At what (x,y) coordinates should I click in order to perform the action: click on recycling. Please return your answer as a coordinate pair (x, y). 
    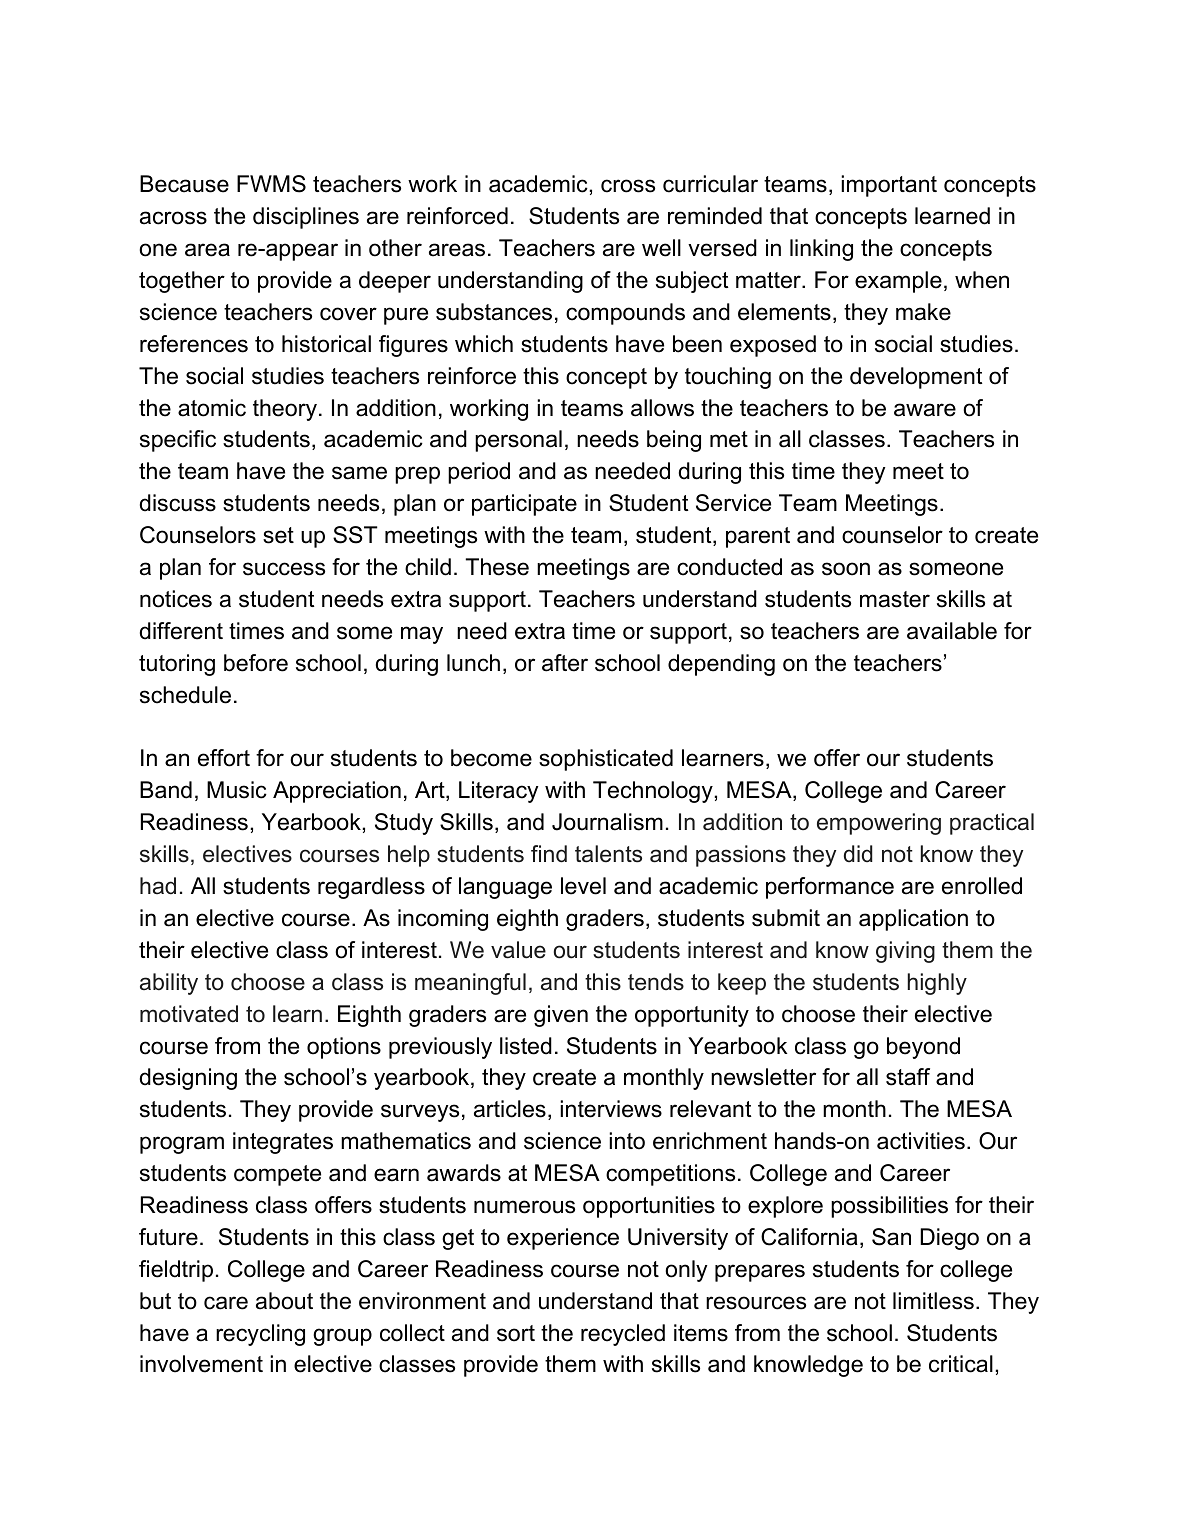
    Looking at the image, I should click on (260, 1335).
